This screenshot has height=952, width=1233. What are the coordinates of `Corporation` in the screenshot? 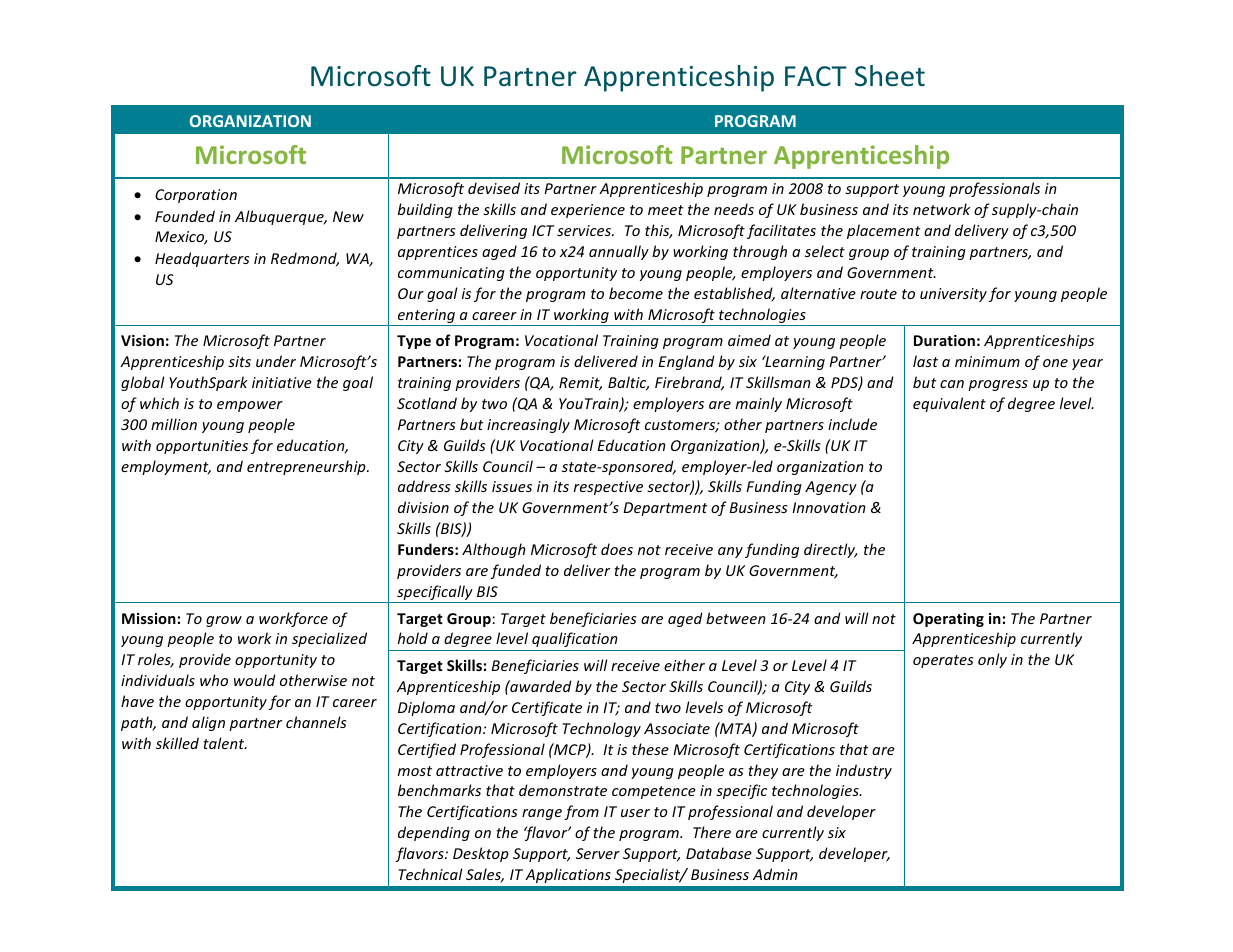 It's located at (196, 196).
